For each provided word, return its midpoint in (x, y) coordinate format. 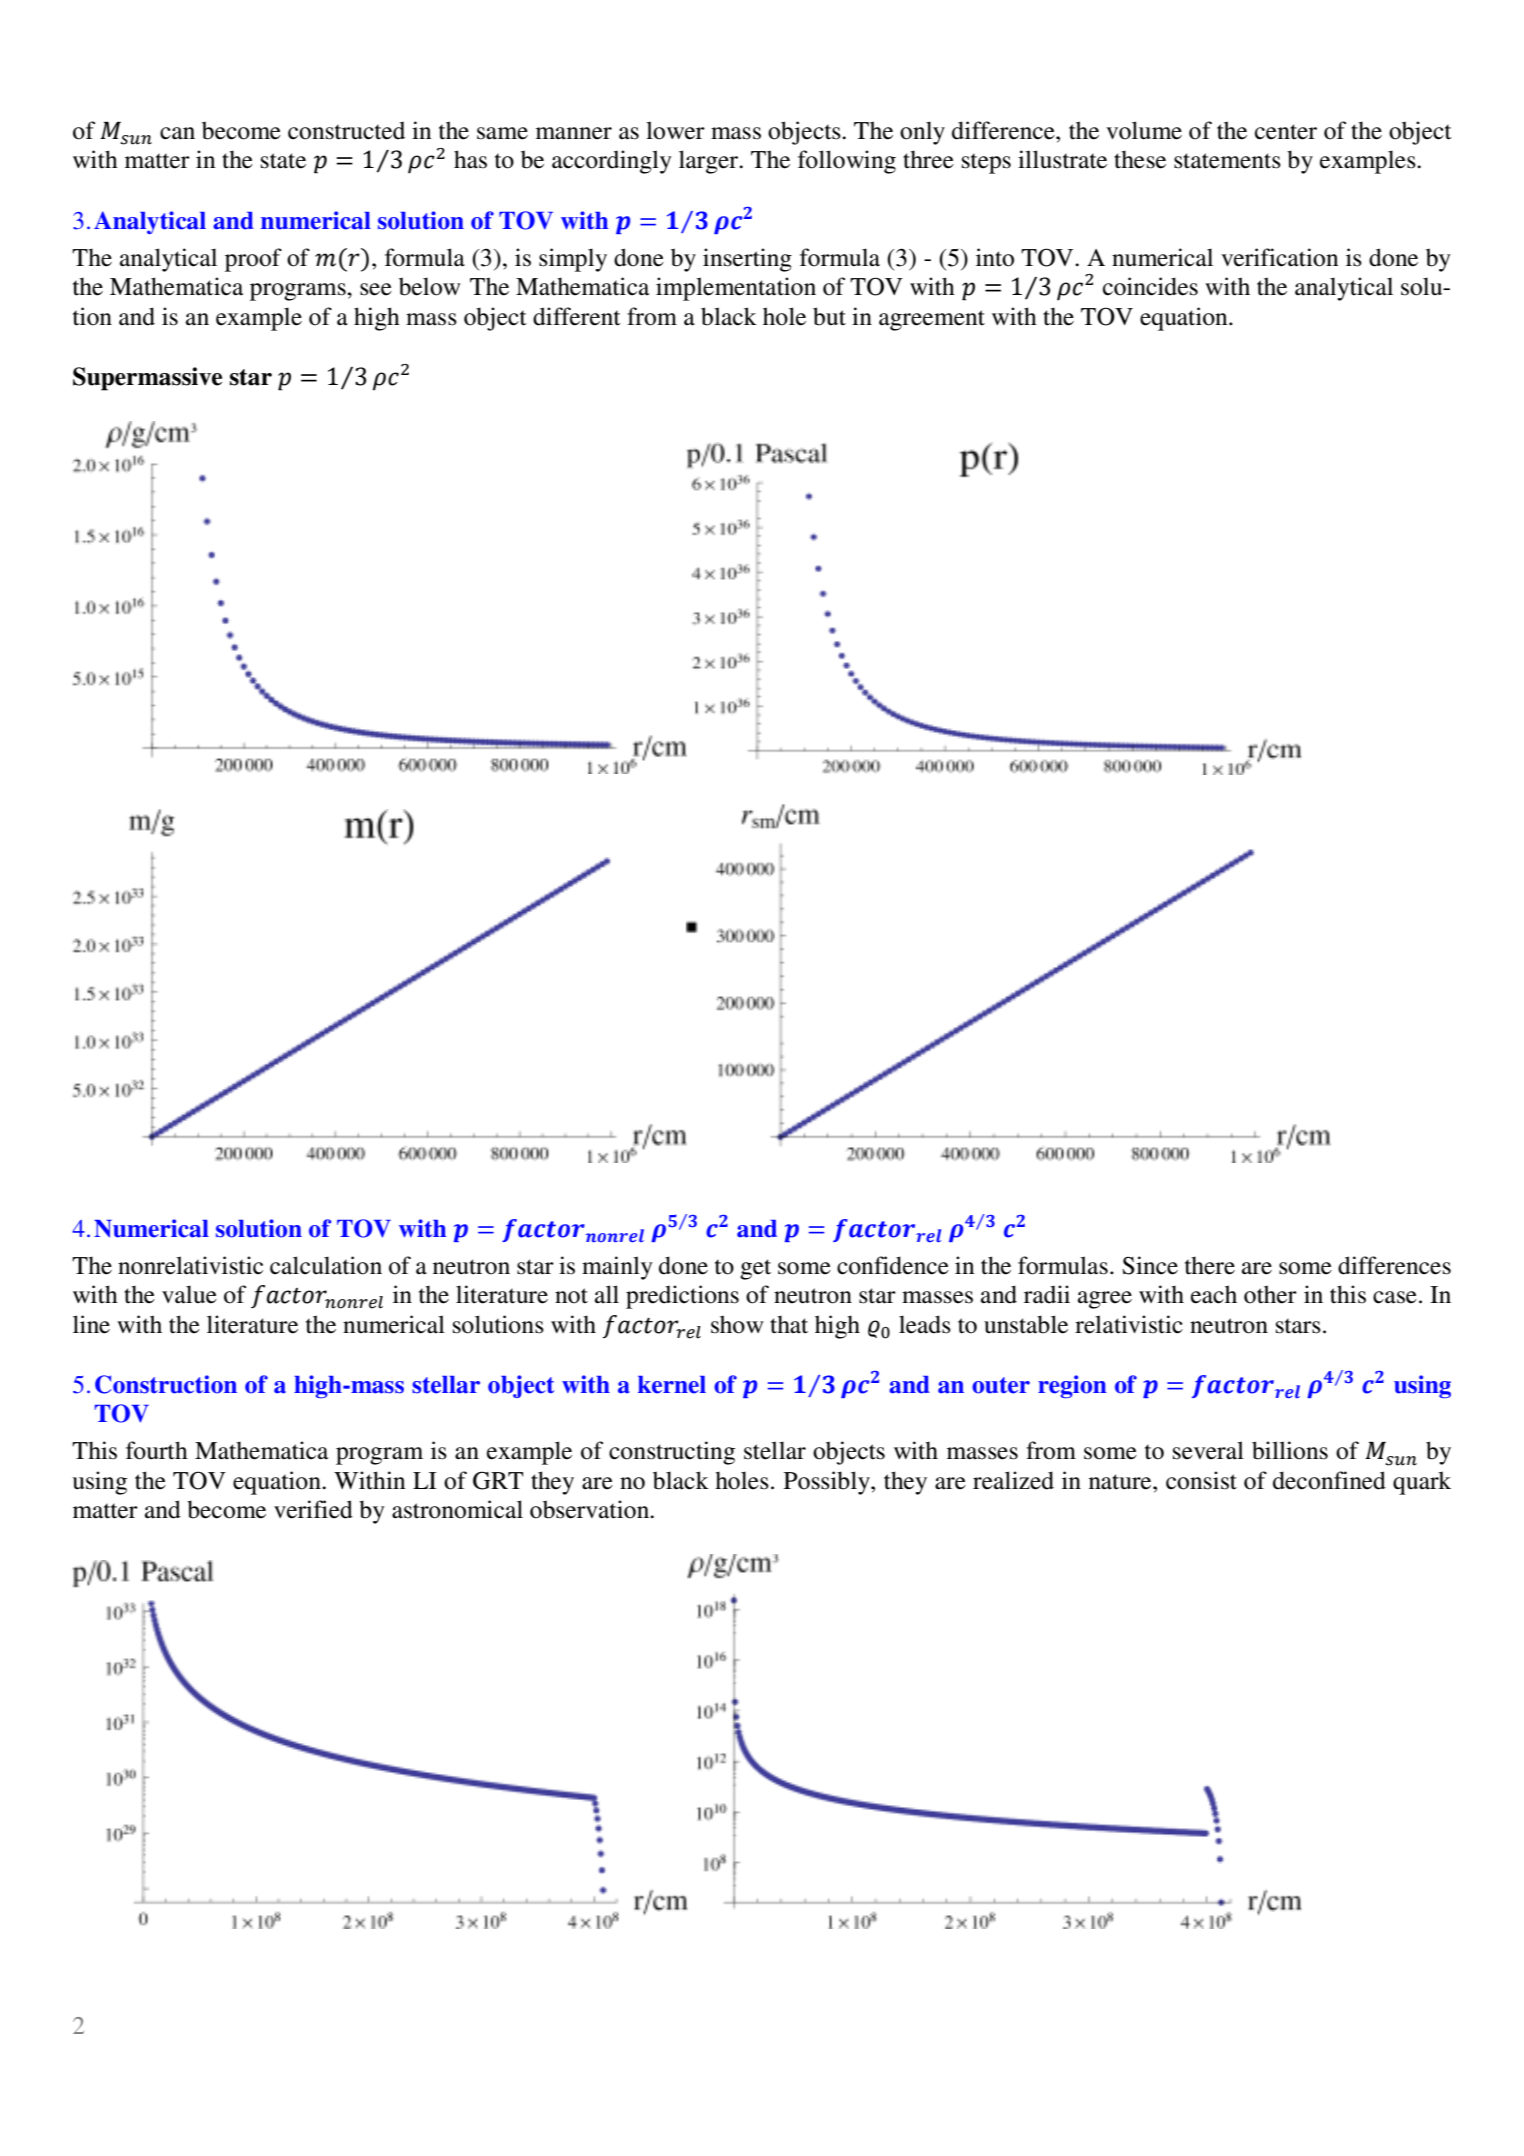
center (1286, 132)
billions (1290, 1450)
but (829, 316)
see (376, 289)
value (189, 1294)
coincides (1150, 286)
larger (709, 162)
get (755, 1269)
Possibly (828, 1483)
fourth (157, 1450)
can (177, 133)
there (1210, 1265)
